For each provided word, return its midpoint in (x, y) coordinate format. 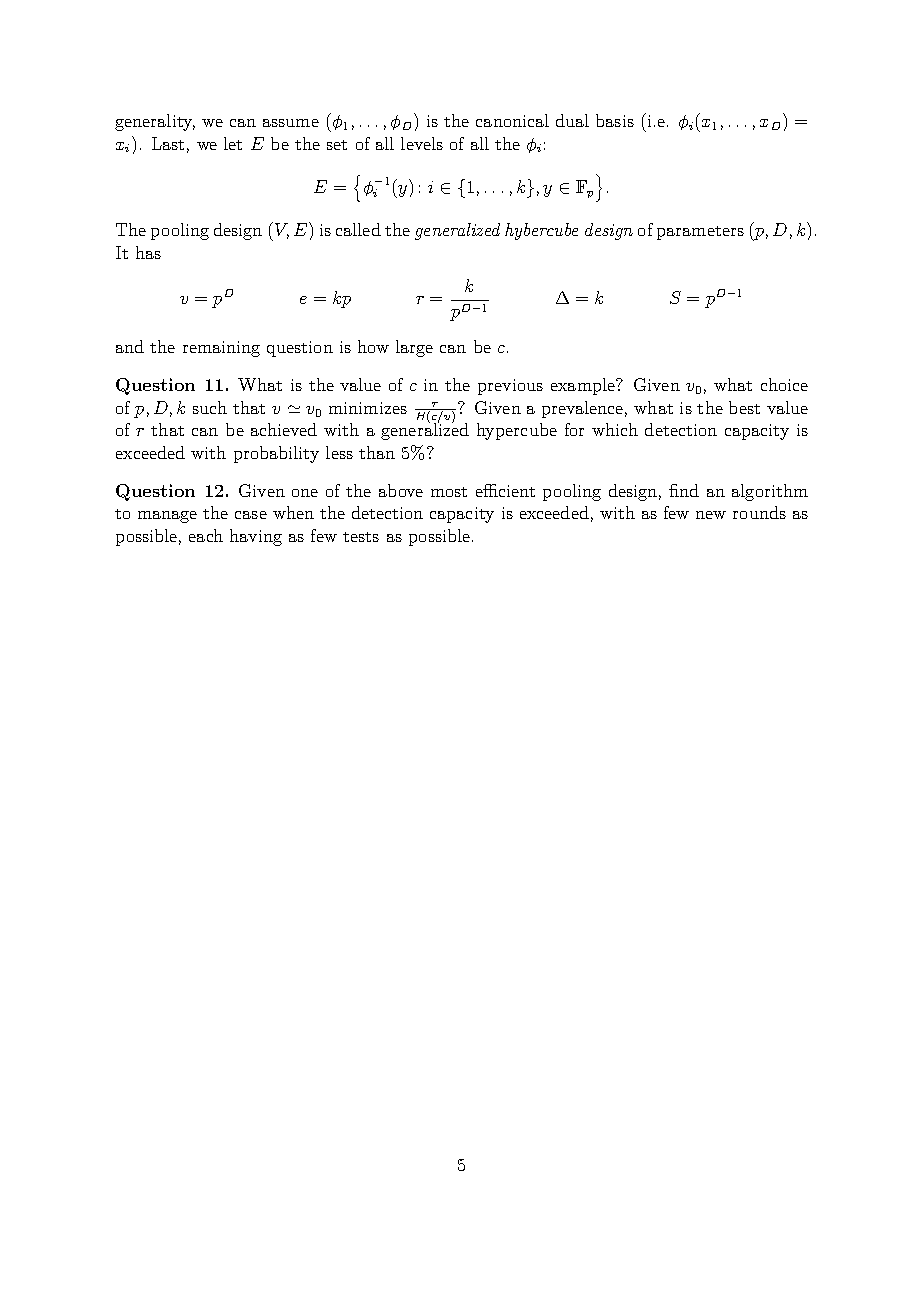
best (744, 407)
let (233, 143)
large (414, 348)
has (148, 252)
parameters (700, 233)
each (206, 535)
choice (784, 384)
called (358, 229)
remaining (221, 349)
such (210, 407)
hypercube (517, 431)
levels (422, 143)
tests (361, 537)
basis (615, 120)
